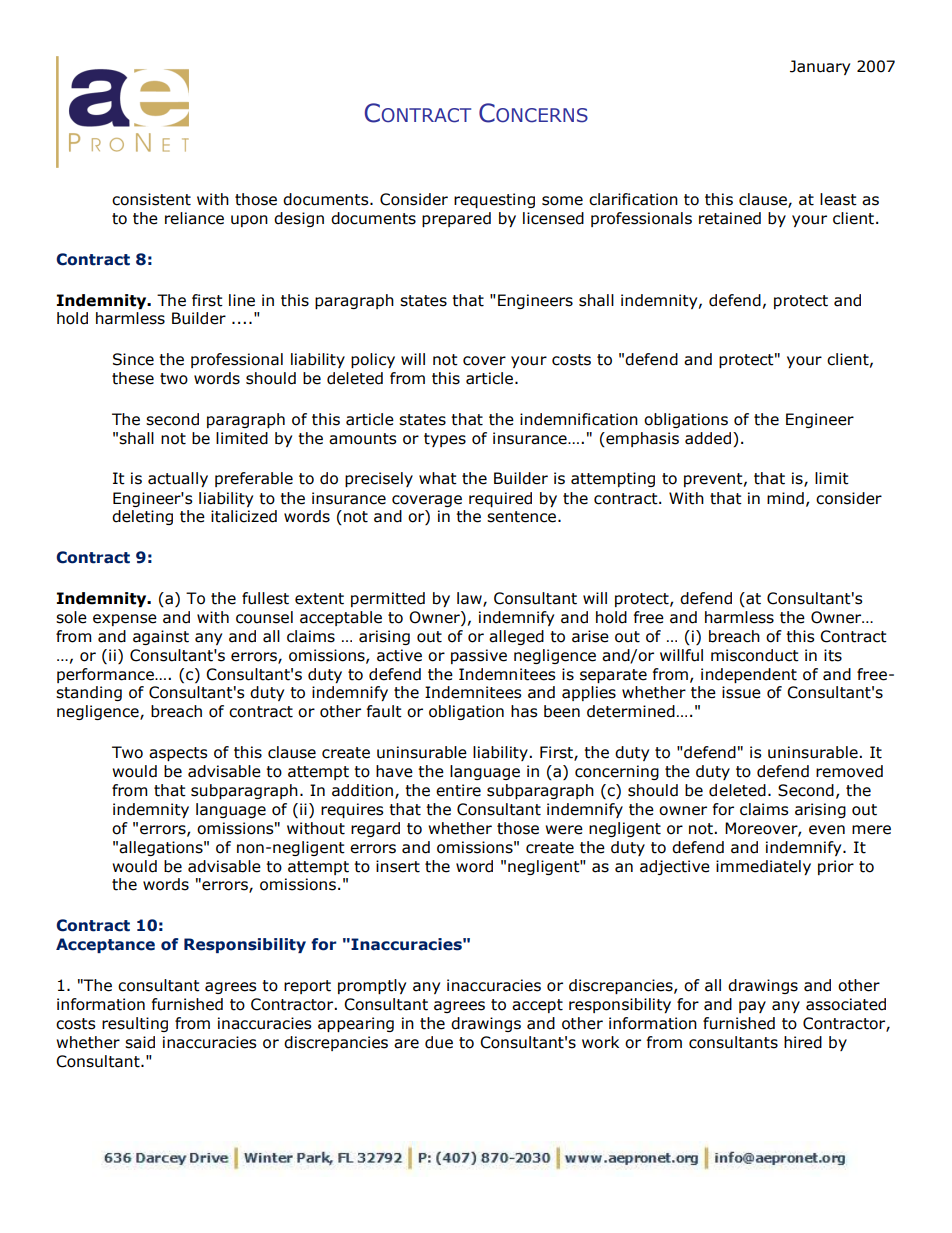 The image size is (952, 1233). Describe the element at coordinates (135, 1024) in the screenshot. I see `resulting` at that location.
